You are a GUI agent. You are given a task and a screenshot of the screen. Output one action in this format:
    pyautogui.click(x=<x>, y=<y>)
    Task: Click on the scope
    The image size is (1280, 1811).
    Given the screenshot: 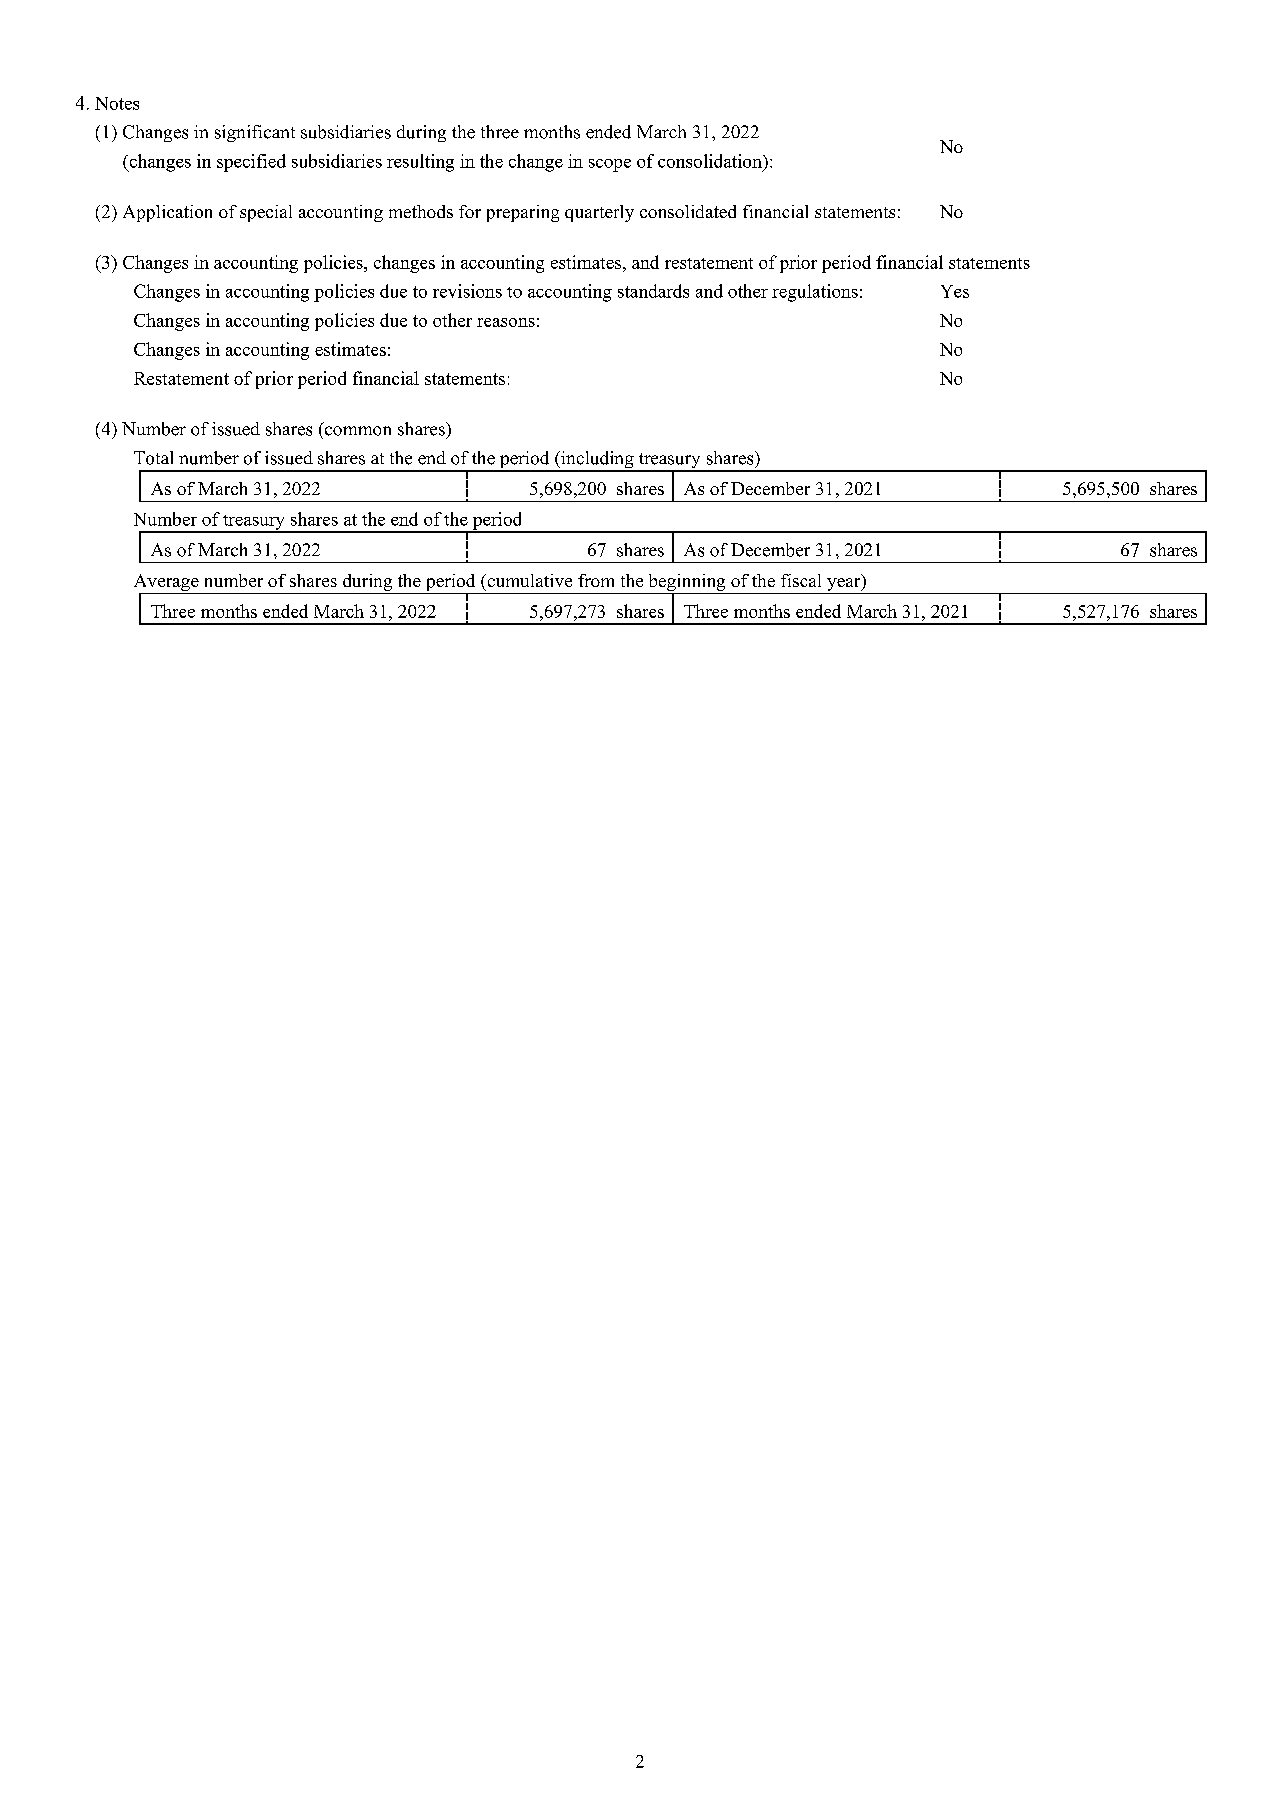 What is the action you would take?
    pyautogui.click(x=610, y=165)
